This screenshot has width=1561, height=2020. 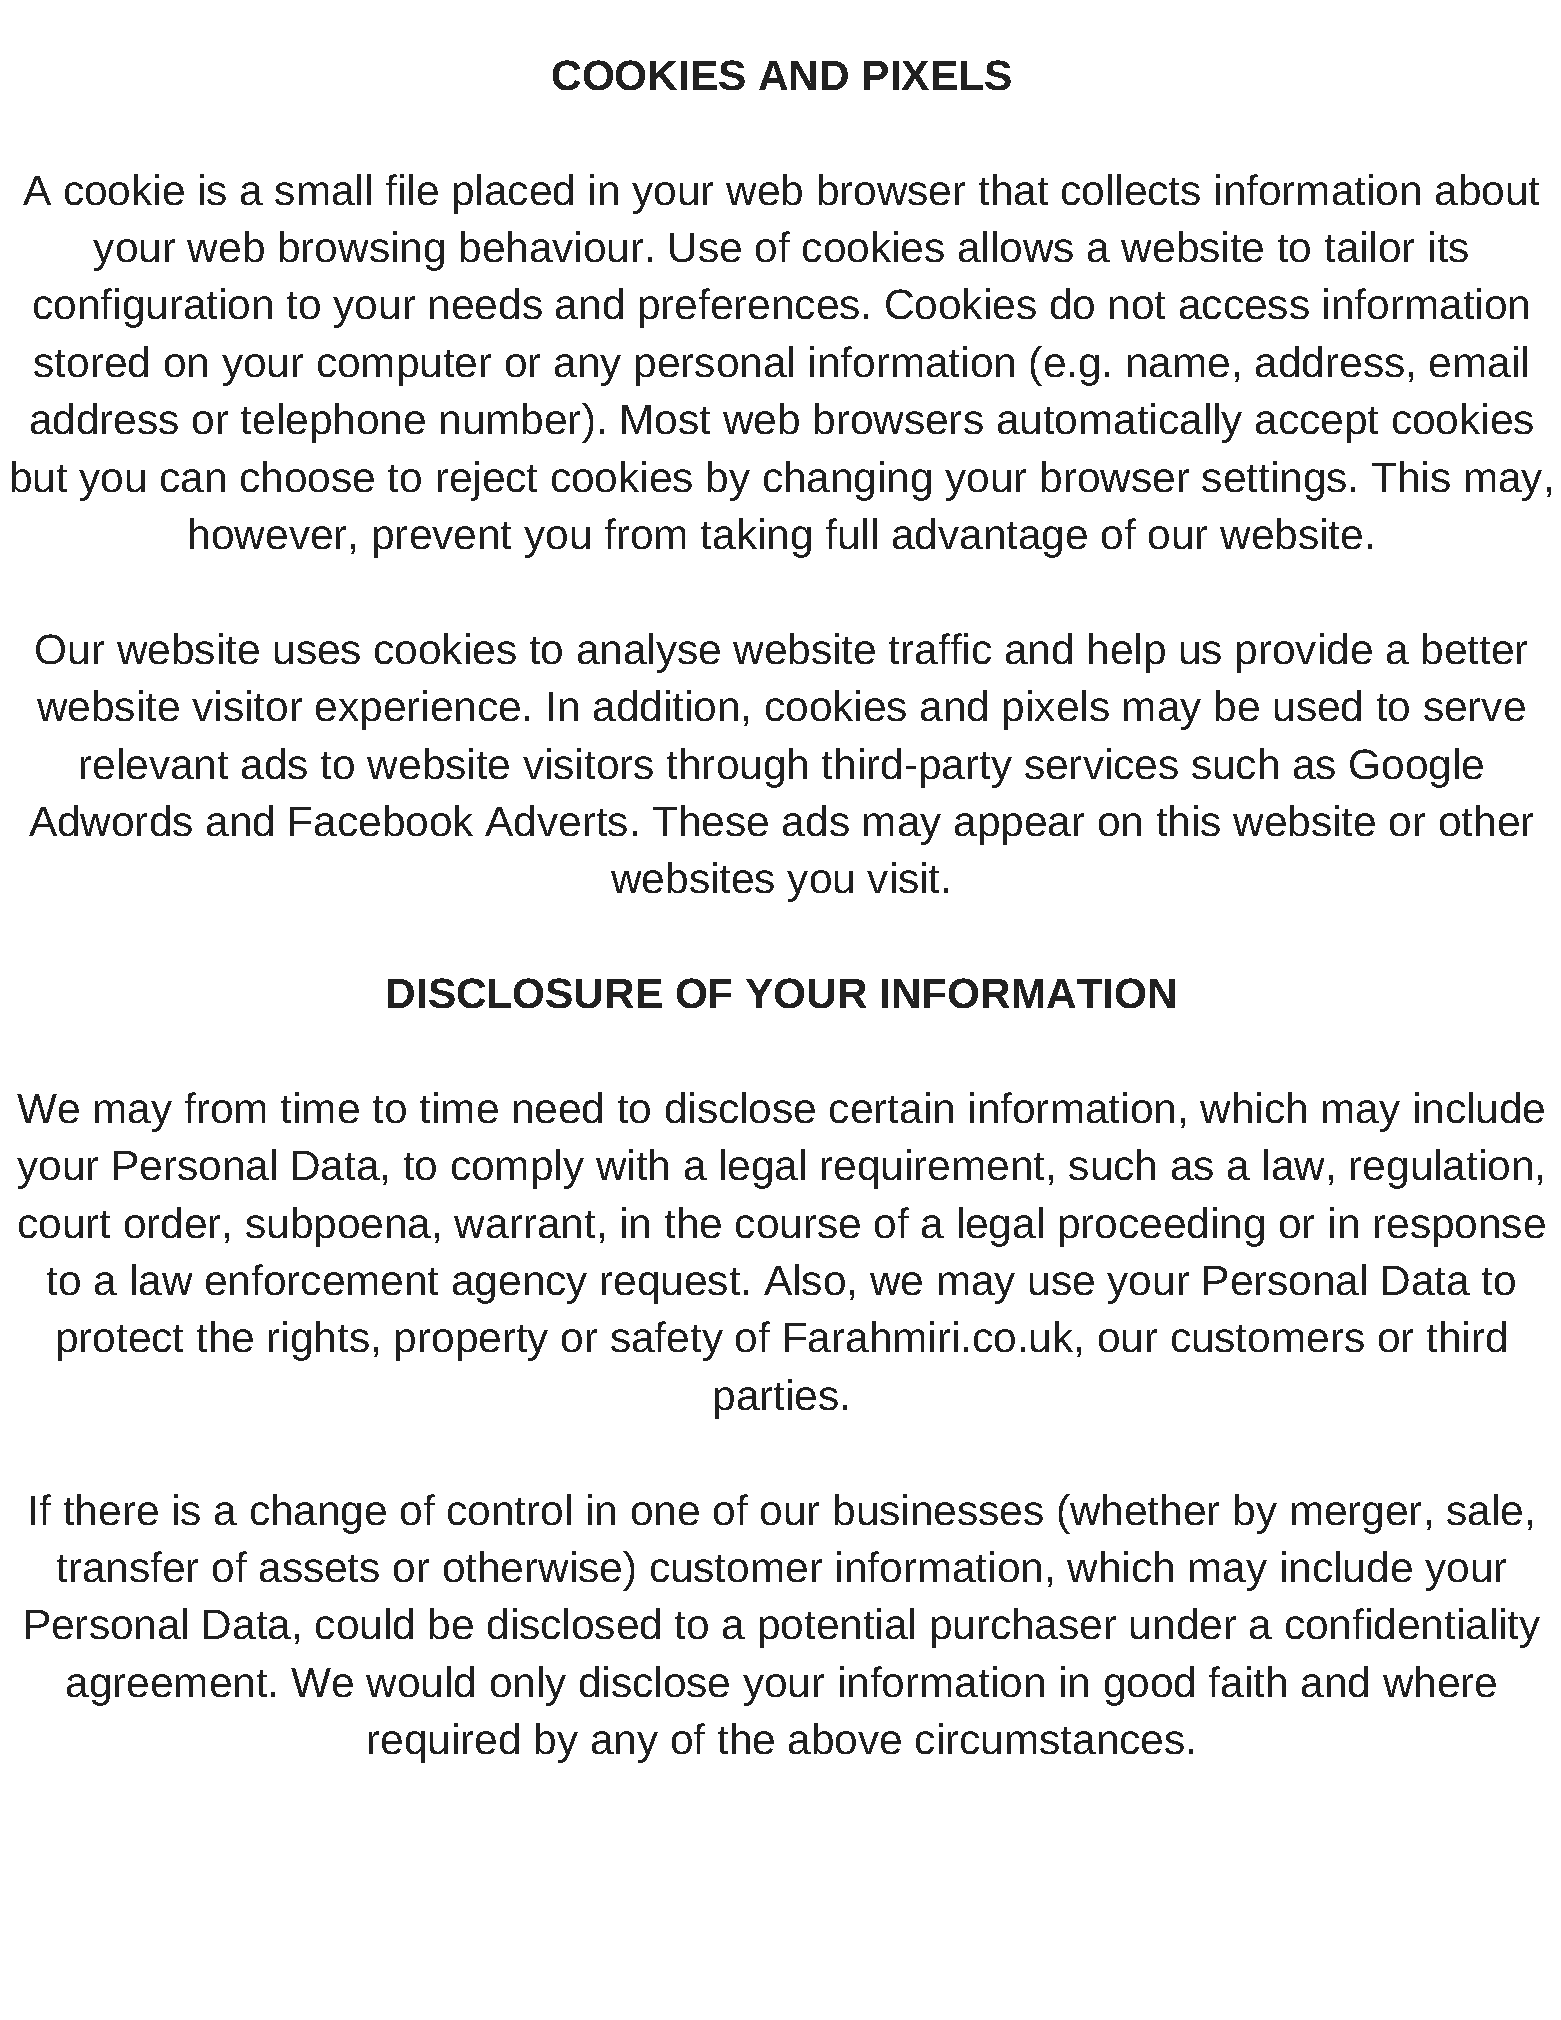 What do you see at coordinates (167, 1688) in the screenshot?
I see `agreement` at bounding box center [167, 1688].
